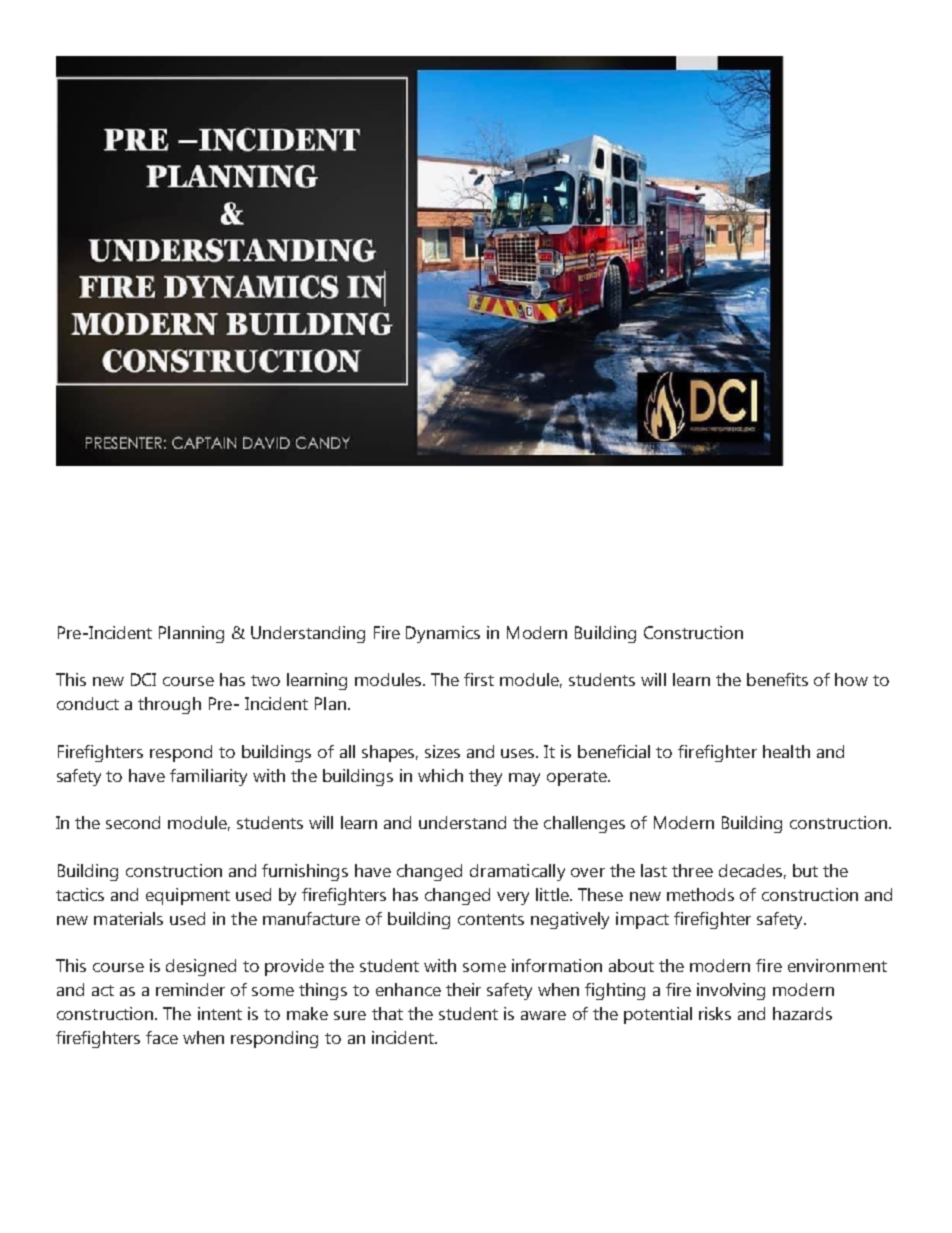 This page has height=1233, width=952. What do you see at coordinates (133, 822) in the page?
I see `second` at bounding box center [133, 822].
